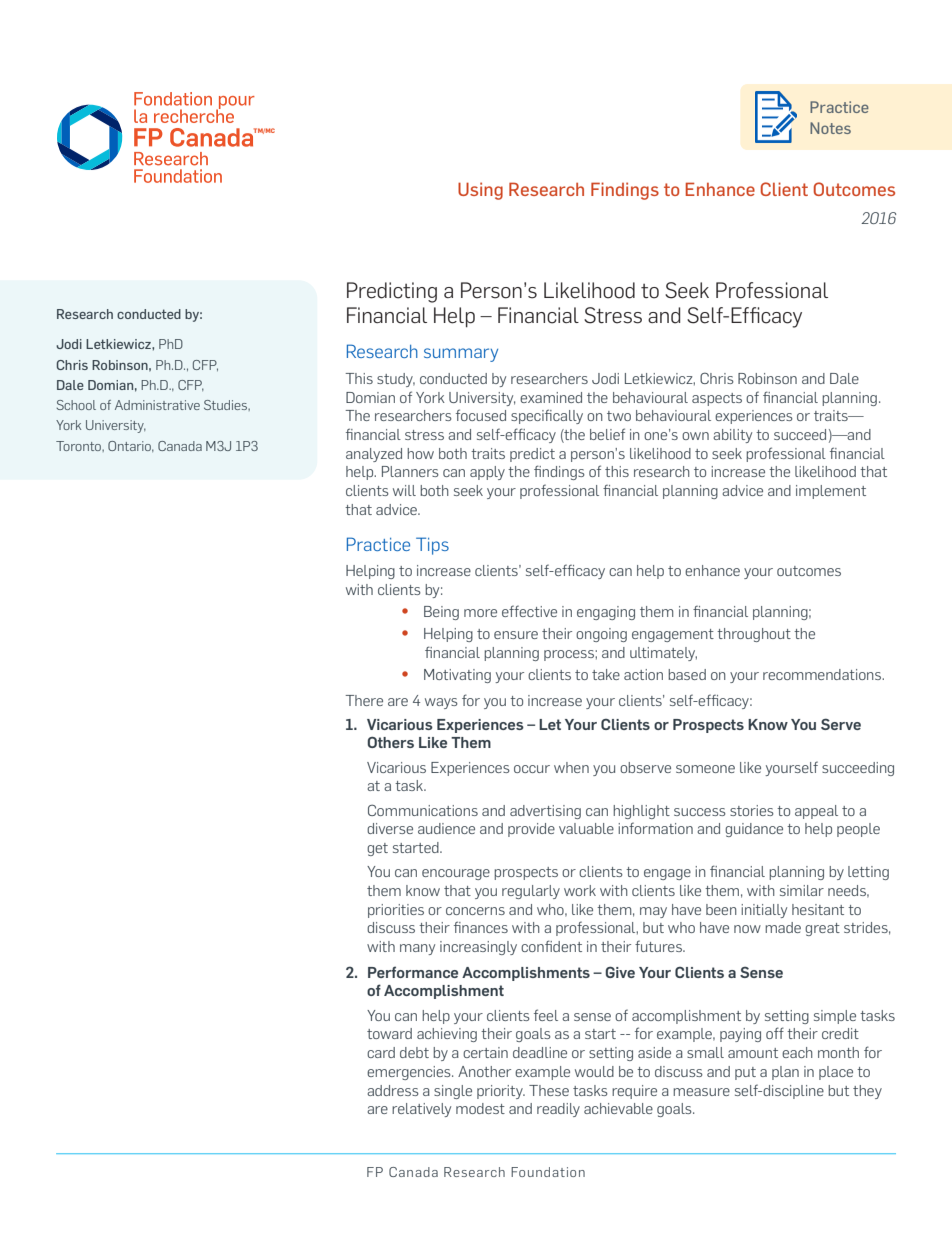 Image resolution: width=952 pixels, height=1233 pixels. I want to click on Motivating, so click(457, 676).
